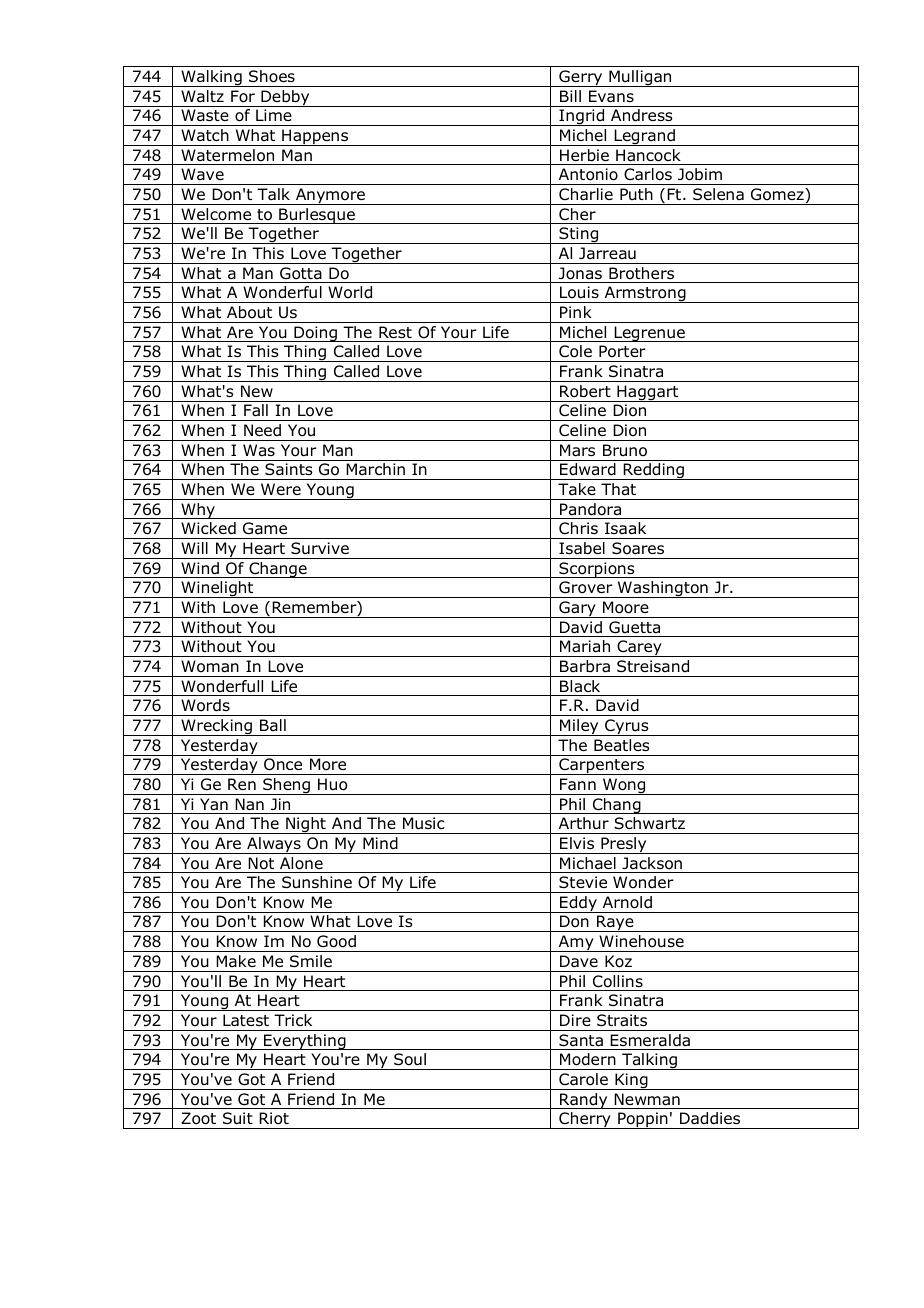  What do you see at coordinates (662, 589) in the page?
I see `Washington` at bounding box center [662, 589].
